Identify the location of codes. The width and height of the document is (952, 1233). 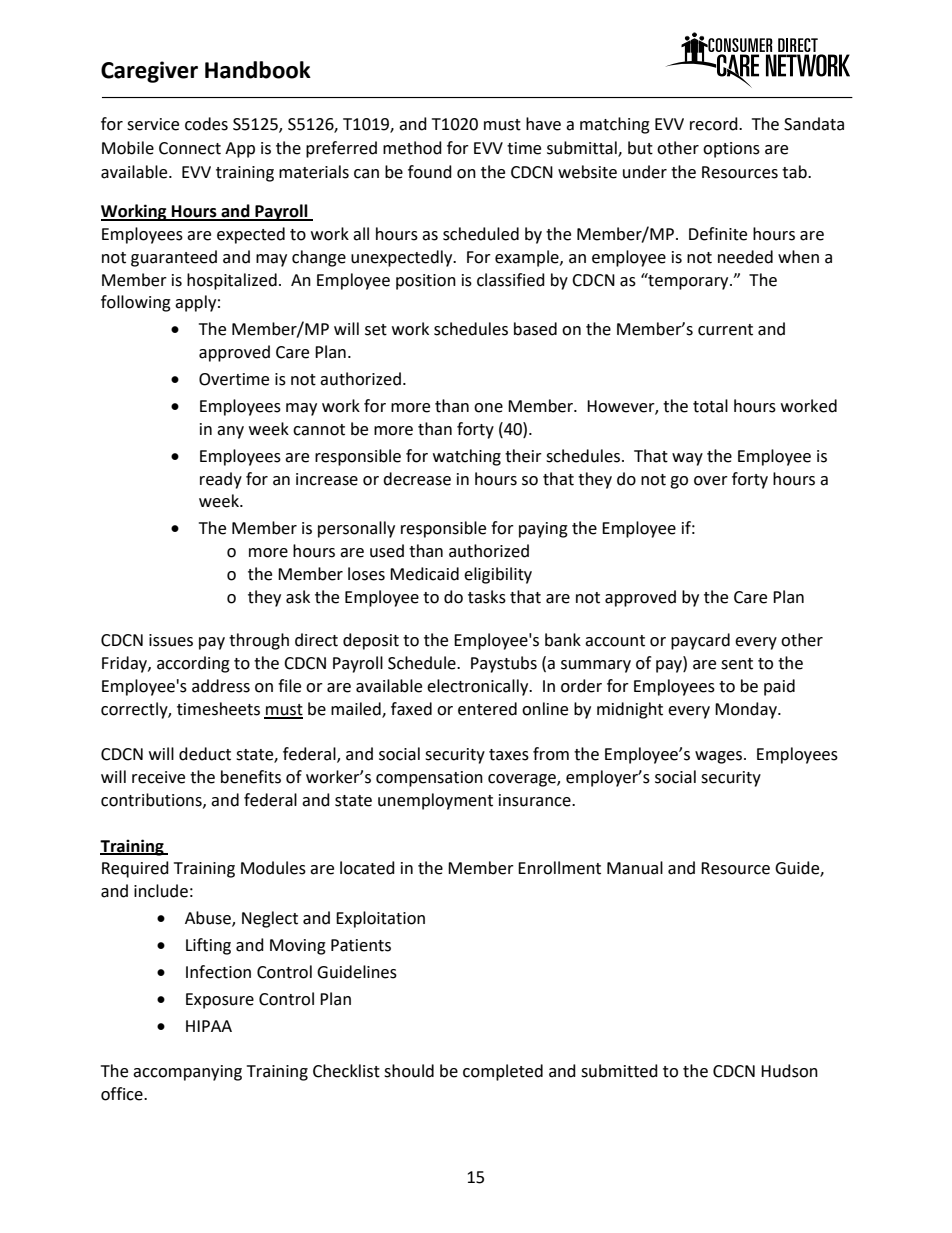
(206, 124).
